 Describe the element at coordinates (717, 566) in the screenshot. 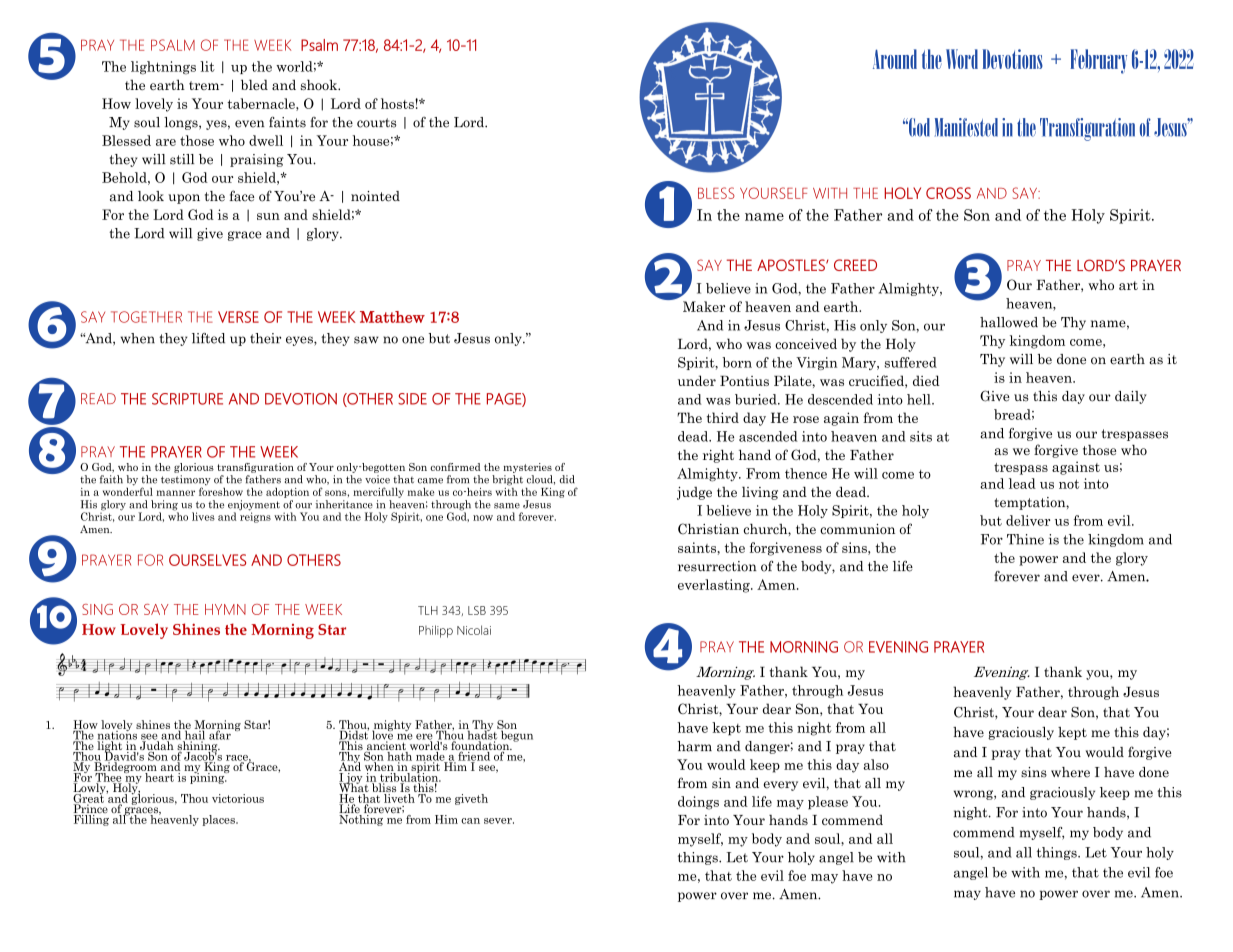

I see `resurrection` at that location.
